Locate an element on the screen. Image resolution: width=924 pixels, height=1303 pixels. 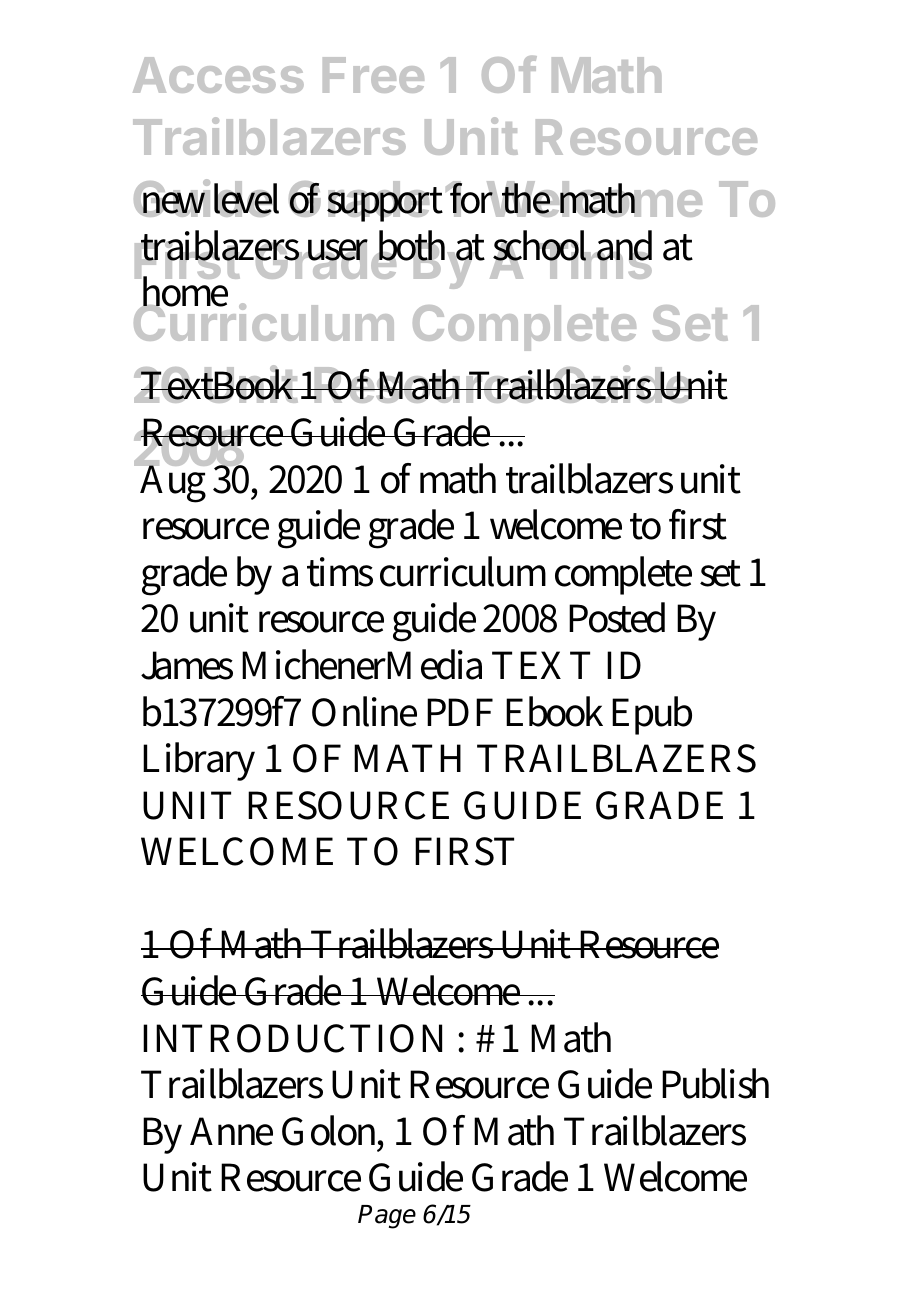
James is located at coordinates (187, 665).
